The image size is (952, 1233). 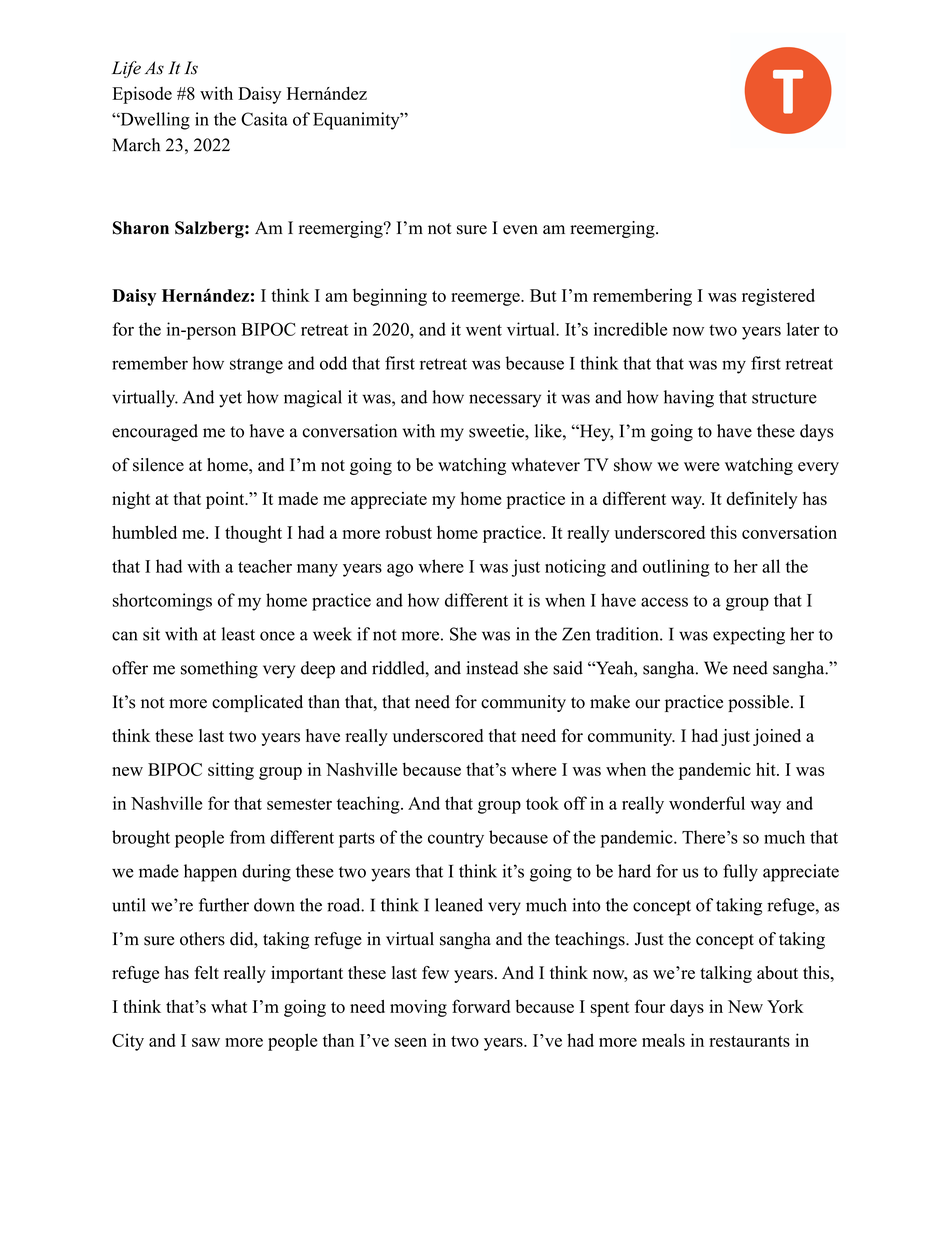 I want to click on Episode, so click(x=142, y=95).
